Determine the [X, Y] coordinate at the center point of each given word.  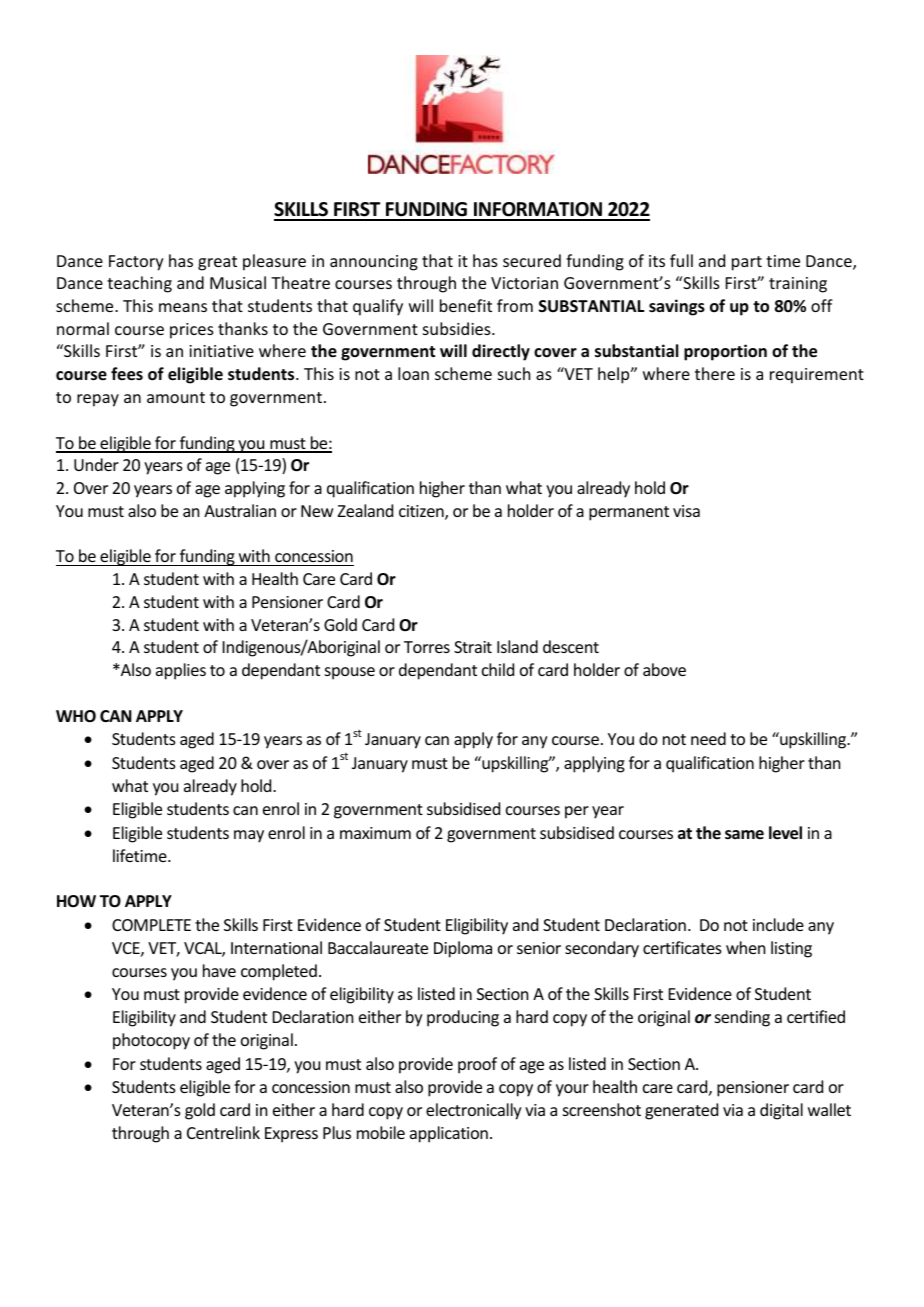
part [747, 263]
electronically [474, 1111]
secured [532, 260]
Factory [136, 263]
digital [781, 1111]
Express [291, 1135]
